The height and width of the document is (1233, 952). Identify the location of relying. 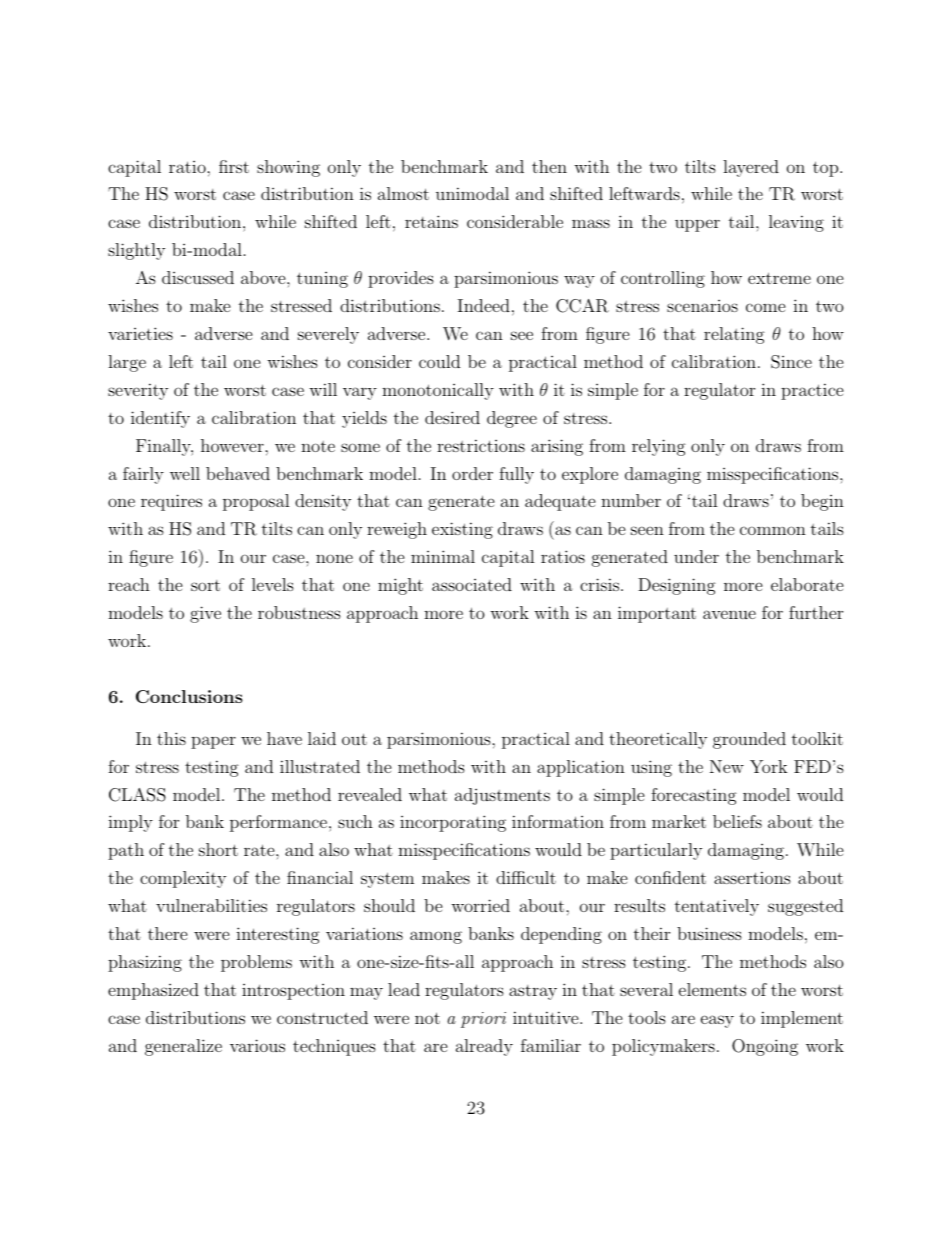
(659, 447).
